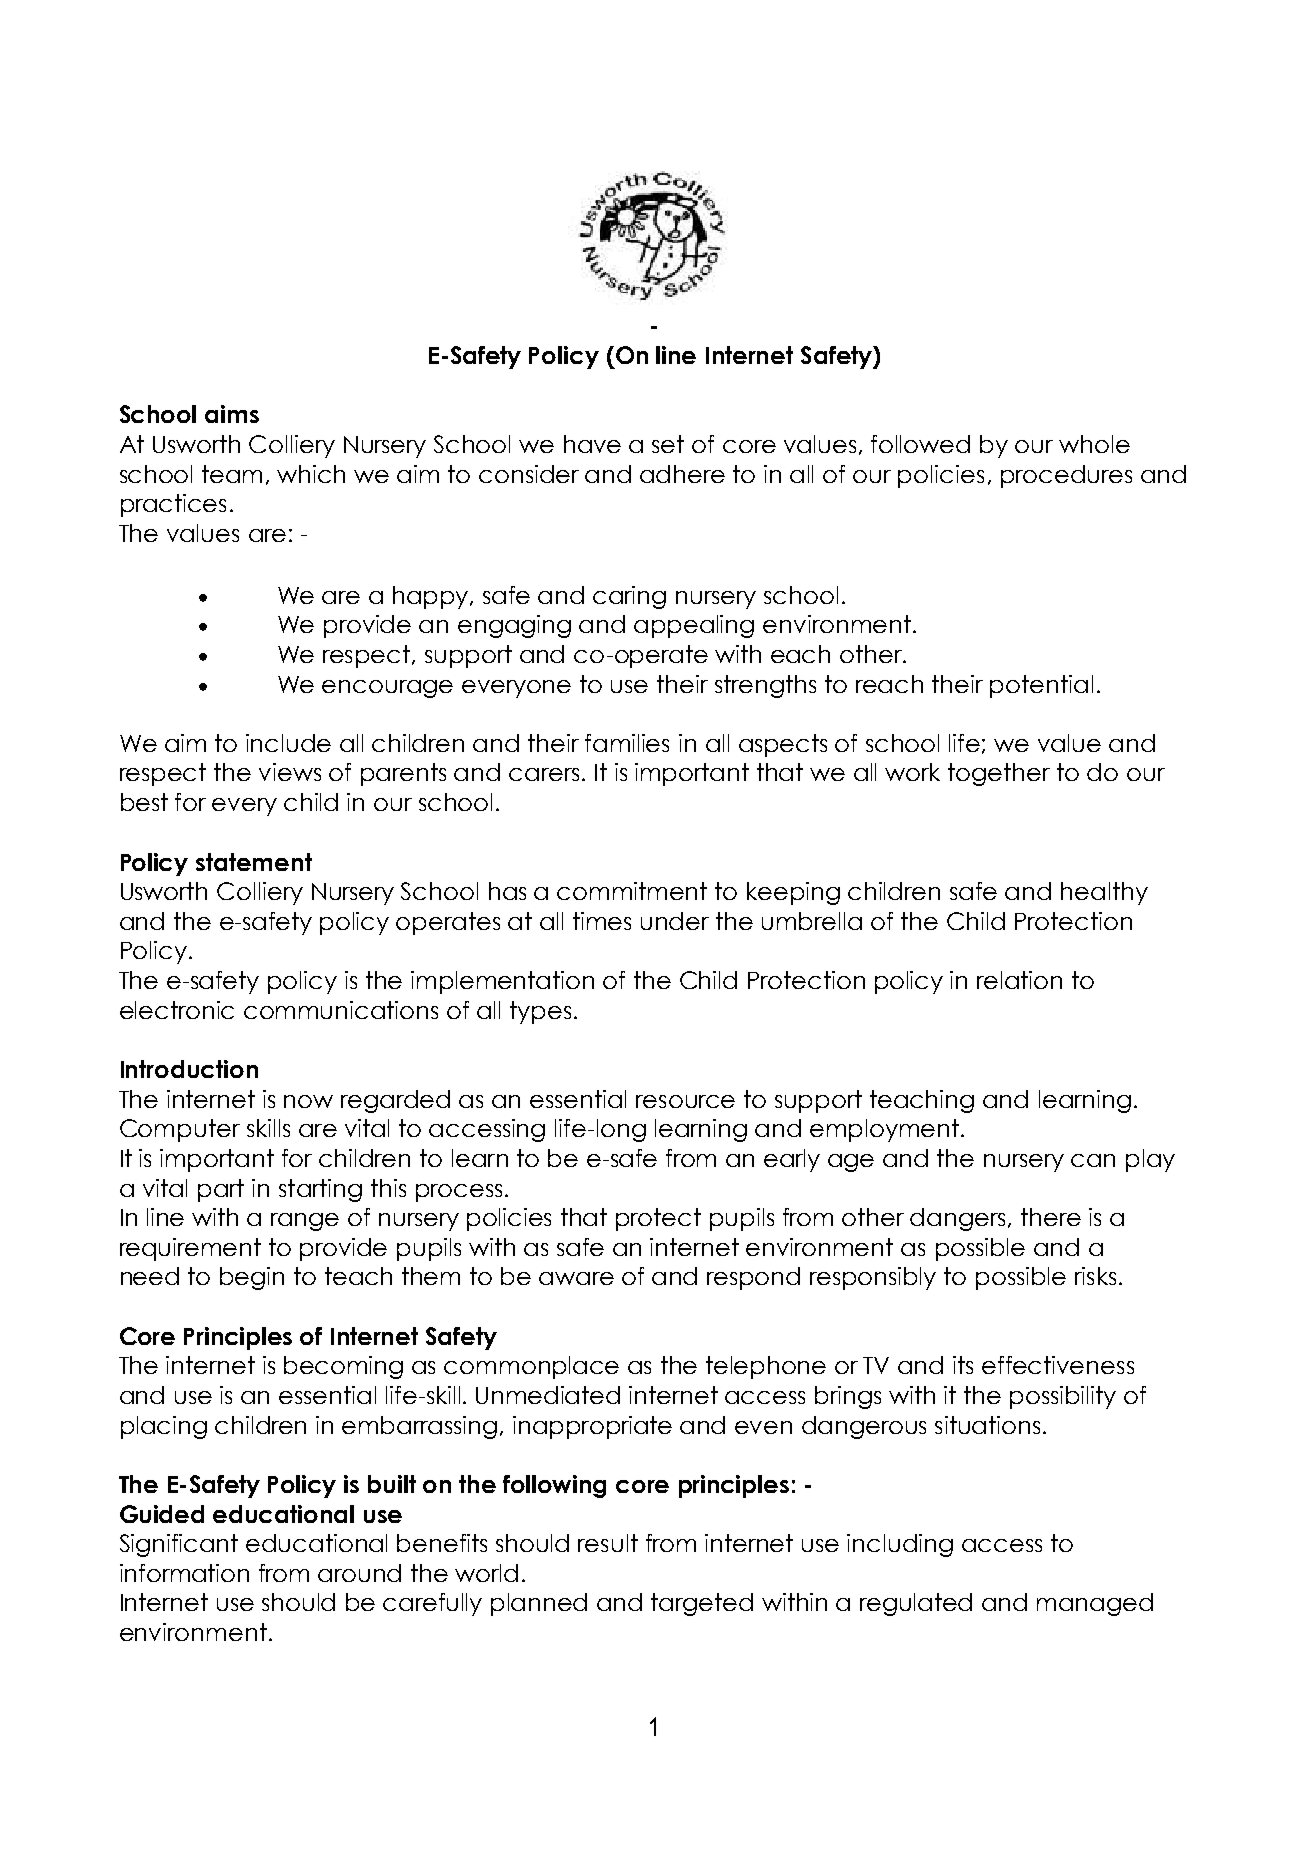 The height and width of the screenshot is (1850, 1308). I want to click on information, so click(184, 1573).
